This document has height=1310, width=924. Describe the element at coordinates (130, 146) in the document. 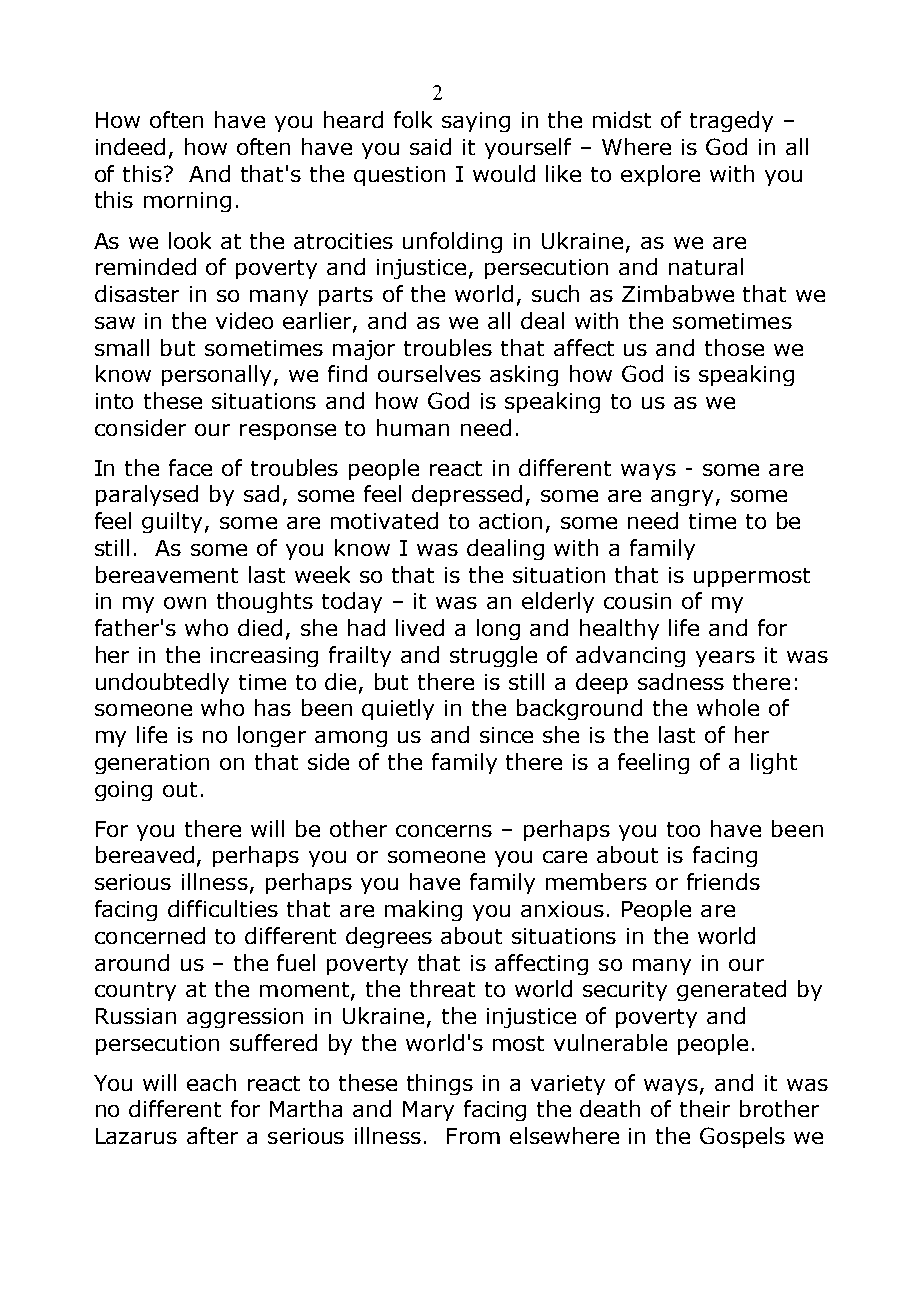

I see `indeed` at that location.
